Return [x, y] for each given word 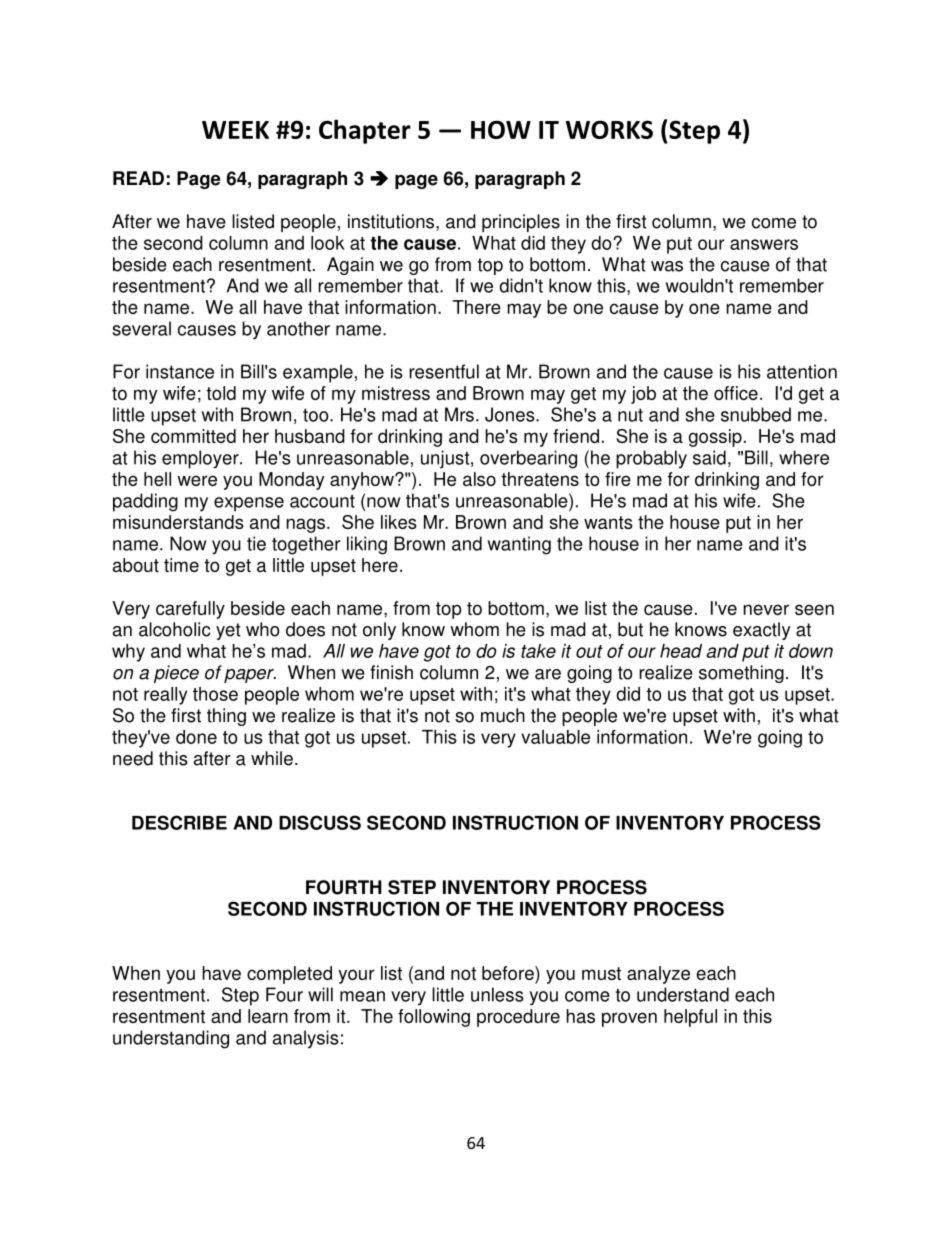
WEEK [235, 130]
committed [193, 436]
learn [268, 1016]
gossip [715, 438]
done [196, 737]
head [681, 651]
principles [521, 223]
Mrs [459, 414]
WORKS [609, 129]
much [503, 715]
